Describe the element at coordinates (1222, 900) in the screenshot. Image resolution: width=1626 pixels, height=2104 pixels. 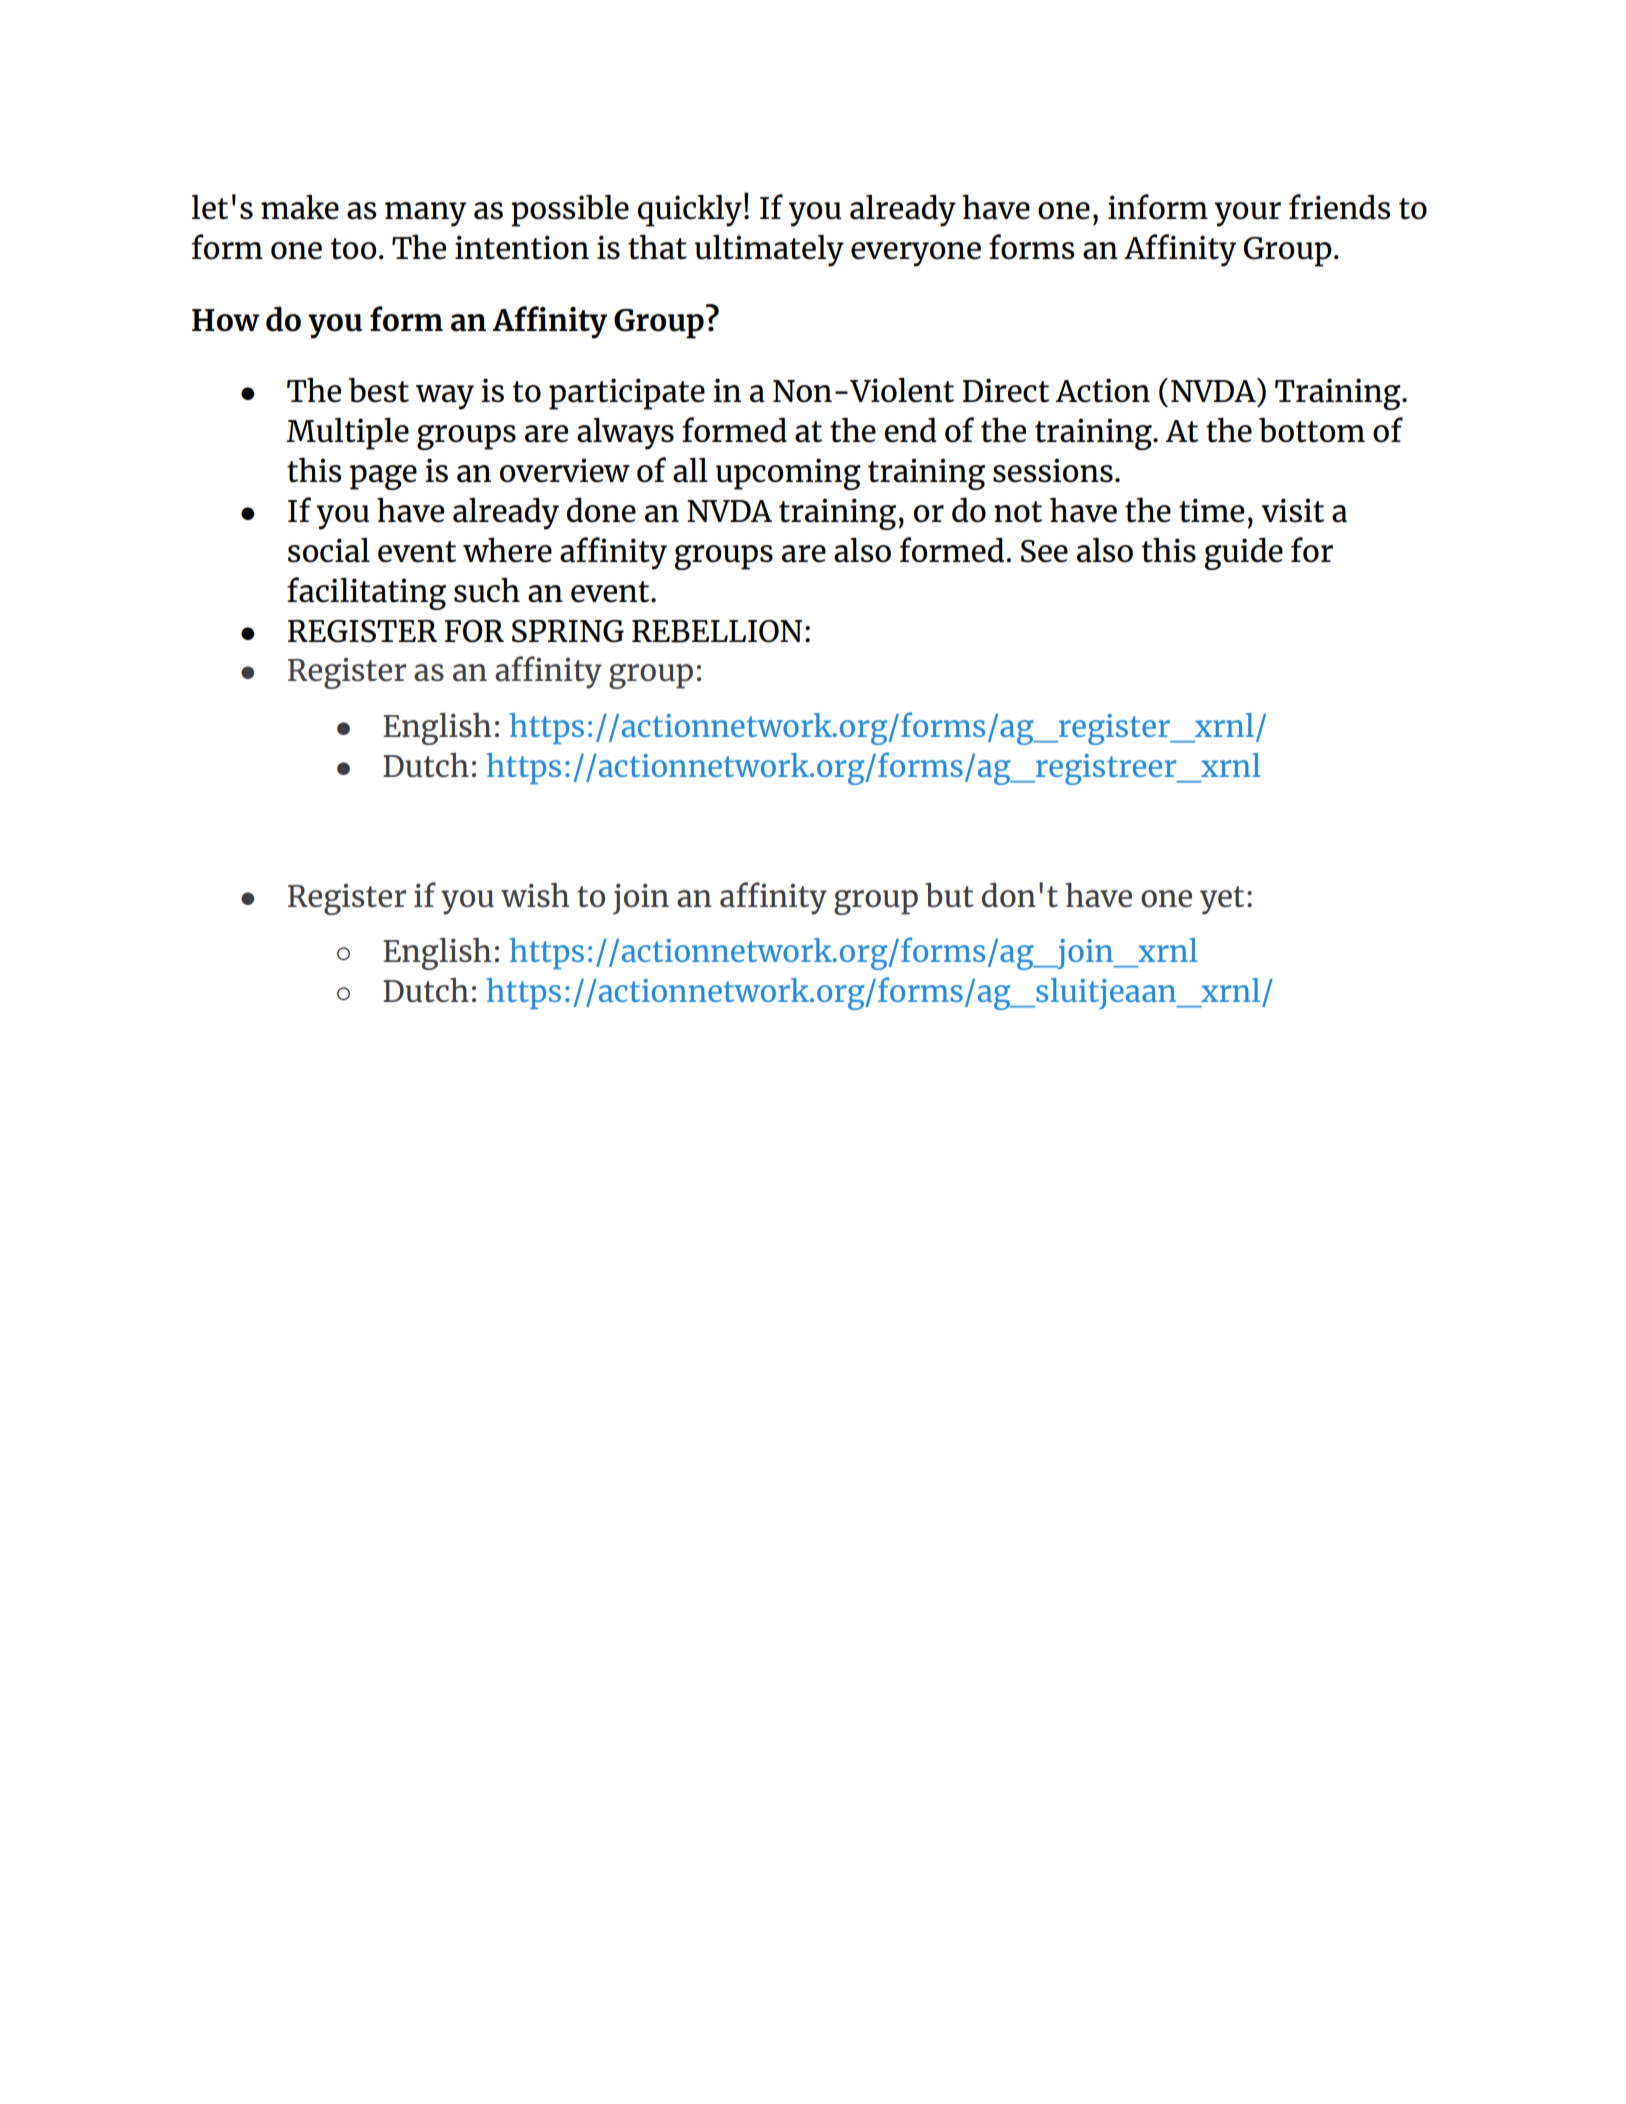
I see `yet` at that location.
